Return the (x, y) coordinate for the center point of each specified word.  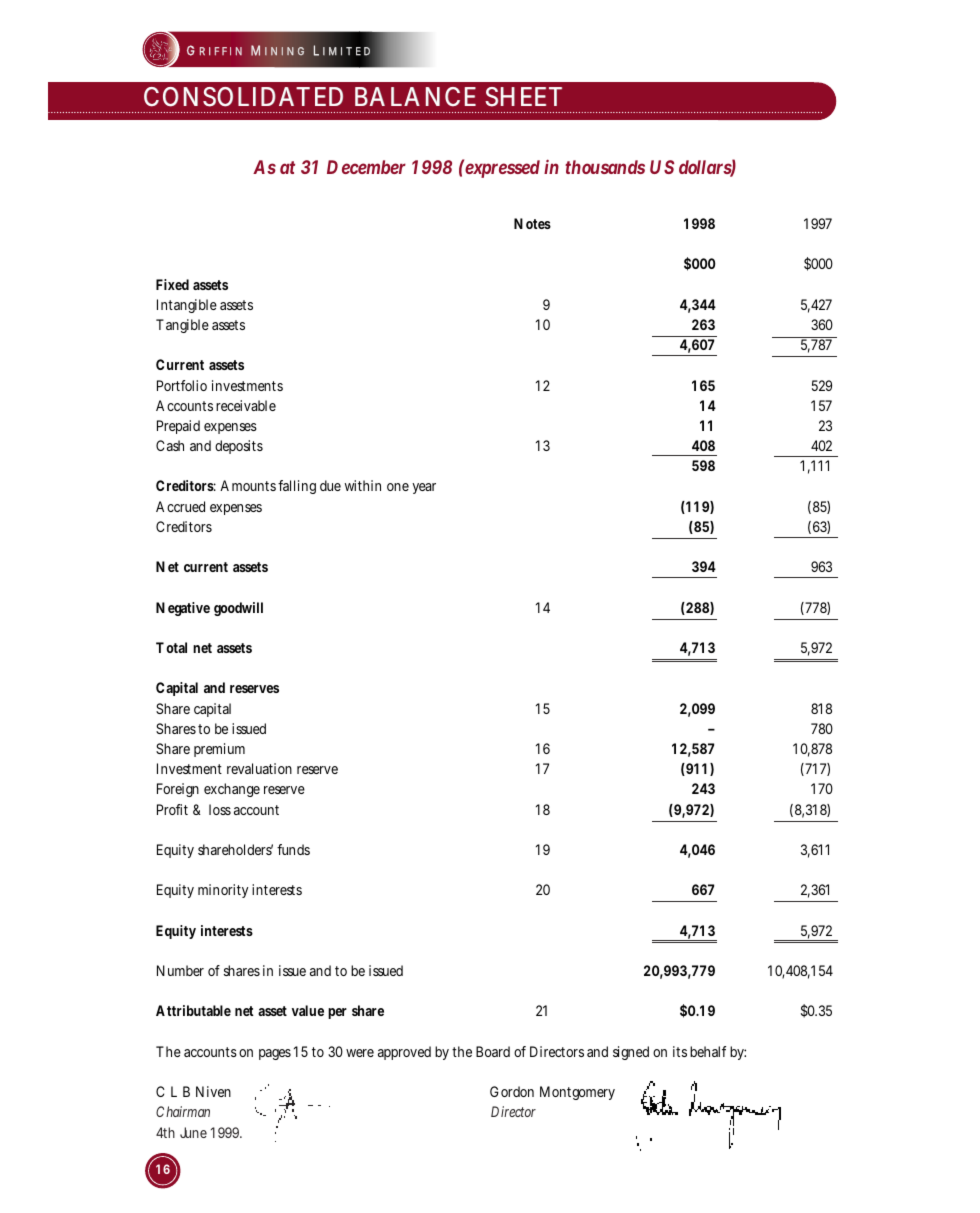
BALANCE (415, 97)
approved (404, 1053)
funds (293, 849)
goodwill (238, 609)
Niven (213, 1091)
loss (220, 809)
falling (297, 487)
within (363, 485)
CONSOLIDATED (243, 97)
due (330, 485)
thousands (605, 167)
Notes (532, 223)
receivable (246, 405)
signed (631, 1053)
